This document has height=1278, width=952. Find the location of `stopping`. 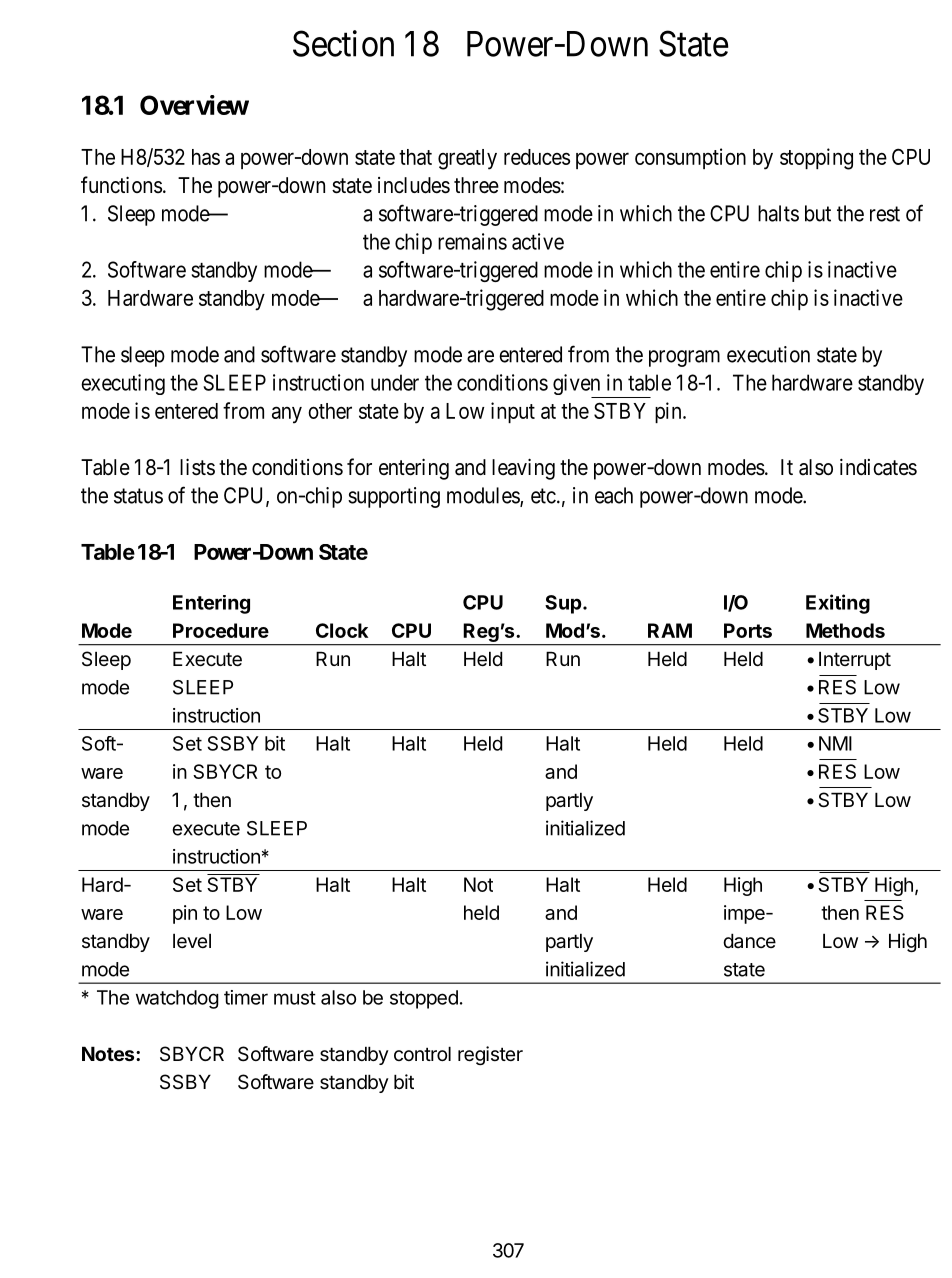

stopping is located at coordinates (816, 159).
